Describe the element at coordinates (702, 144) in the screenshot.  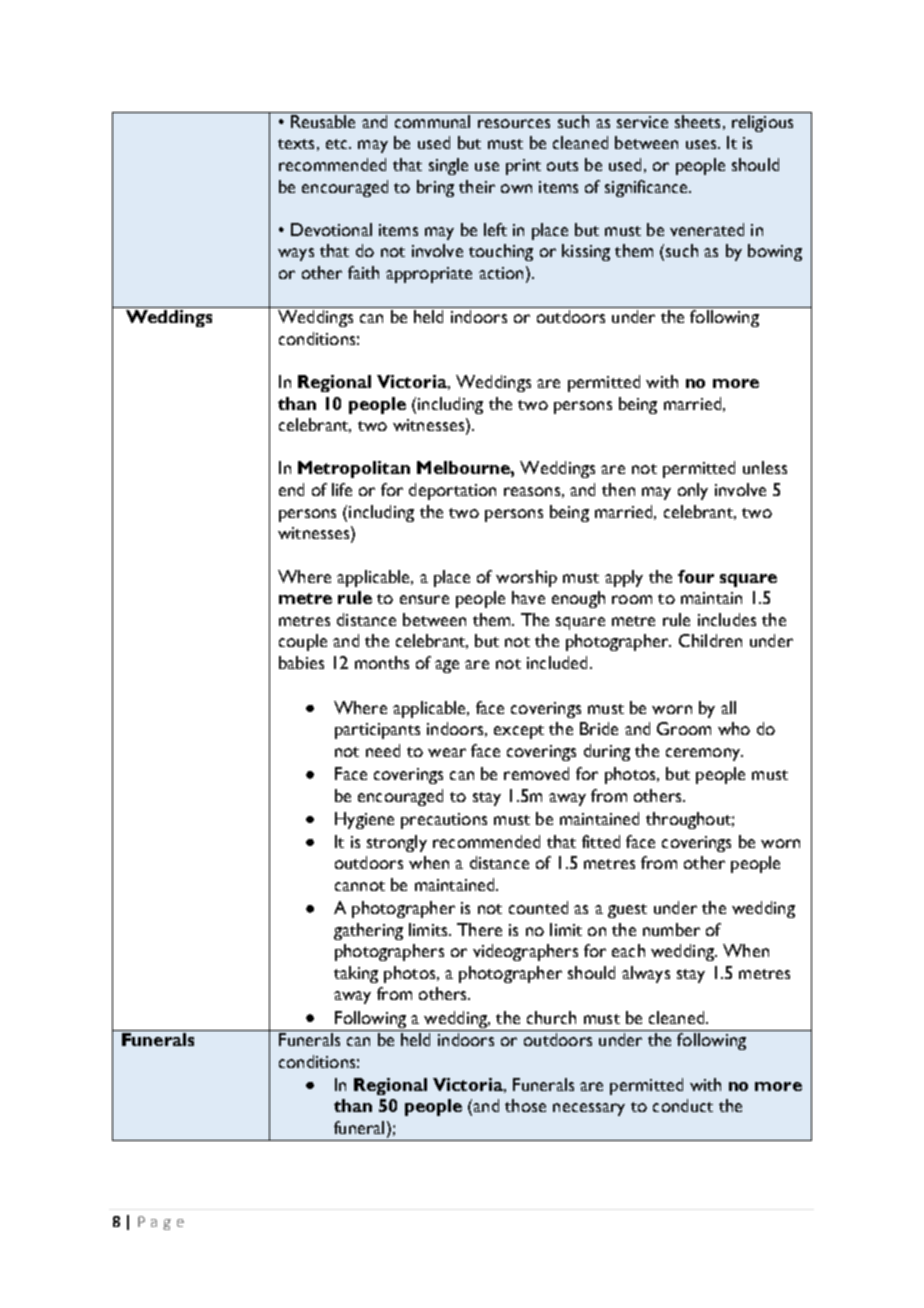
I see `uses` at that location.
